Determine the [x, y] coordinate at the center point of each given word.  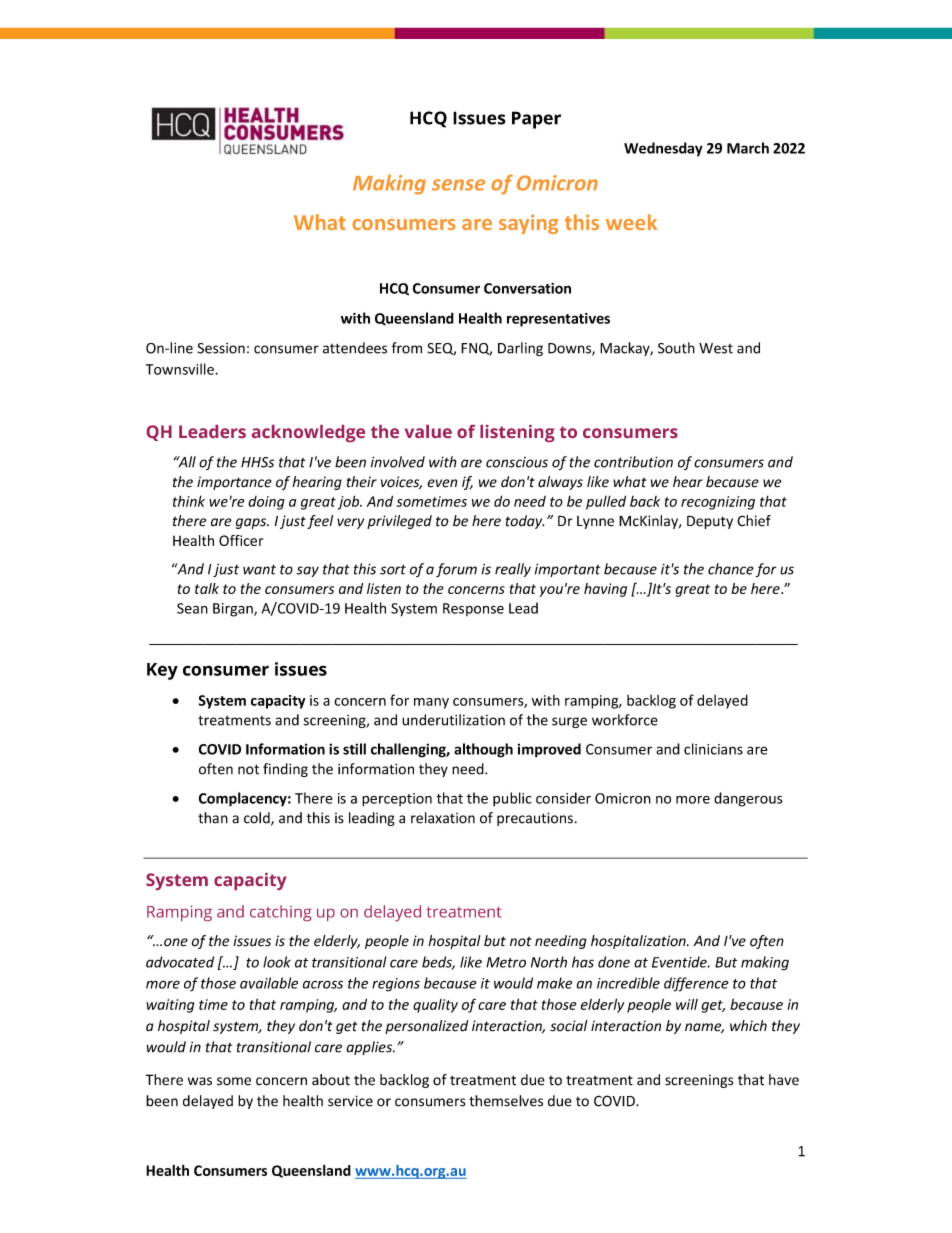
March [748, 148]
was [200, 1081]
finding [285, 770]
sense [458, 185]
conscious [517, 462]
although [483, 750]
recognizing [718, 503]
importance [234, 483]
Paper [536, 120]
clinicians [713, 749]
